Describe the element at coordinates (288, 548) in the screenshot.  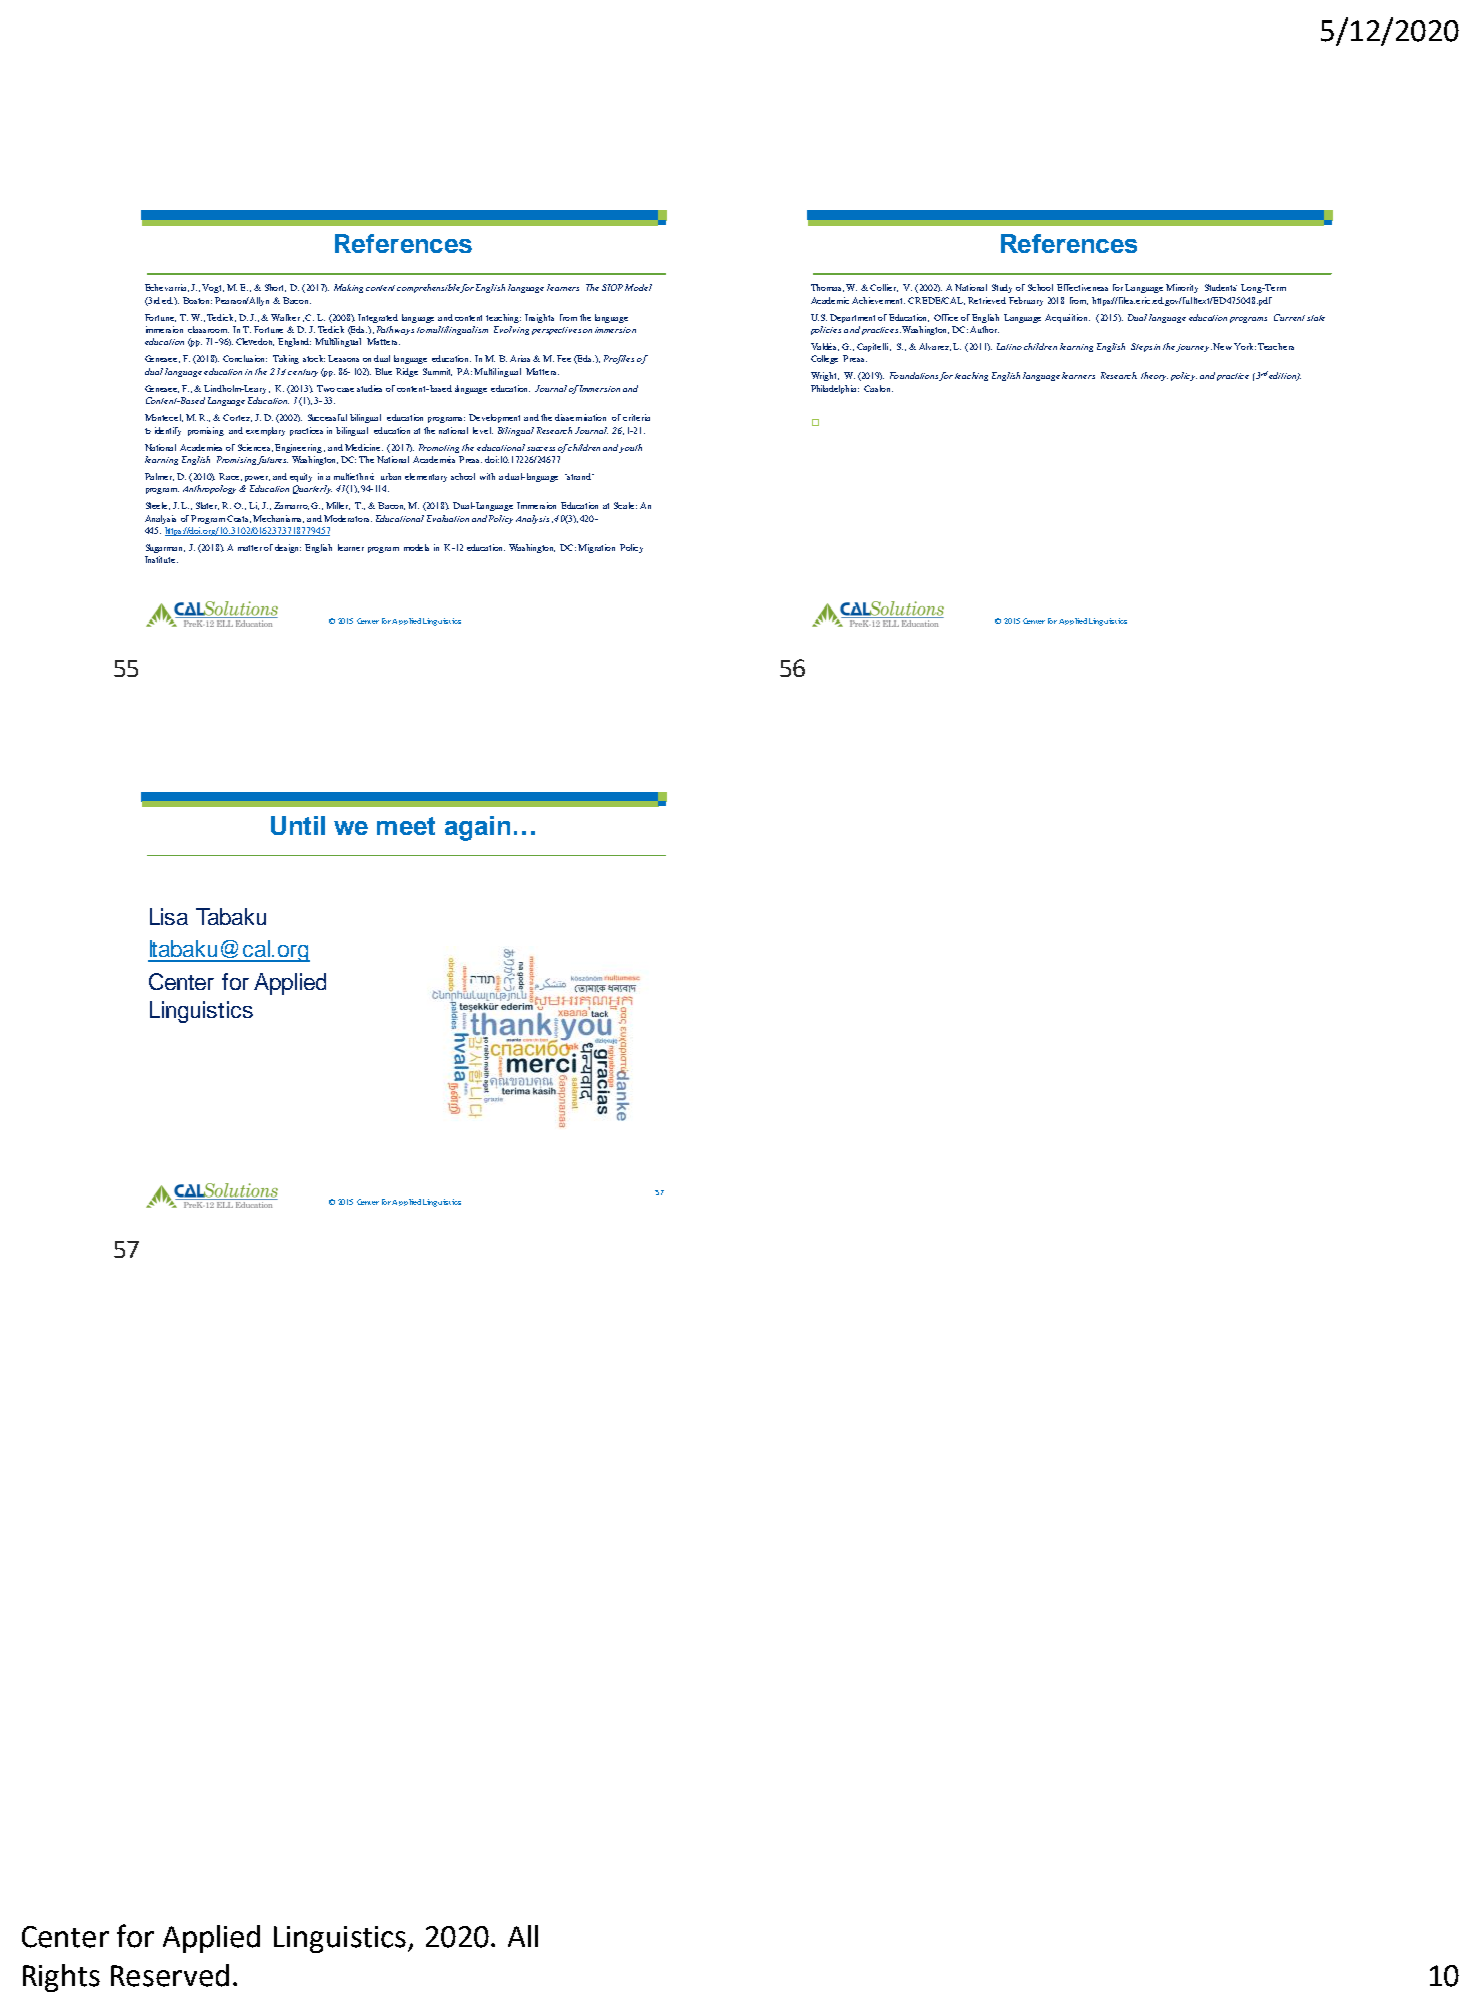
I see `design` at that location.
